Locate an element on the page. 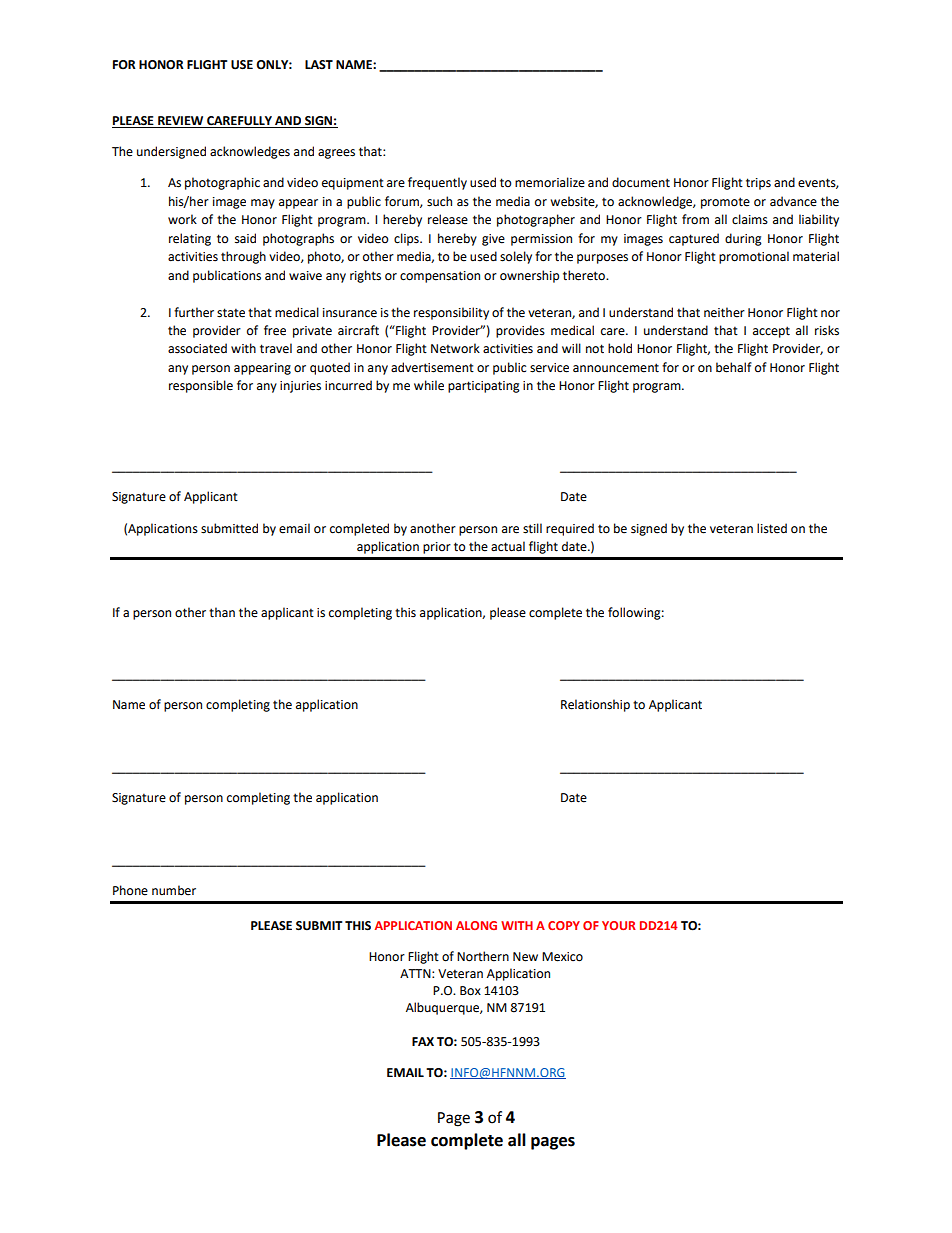  than is located at coordinates (222, 612).
